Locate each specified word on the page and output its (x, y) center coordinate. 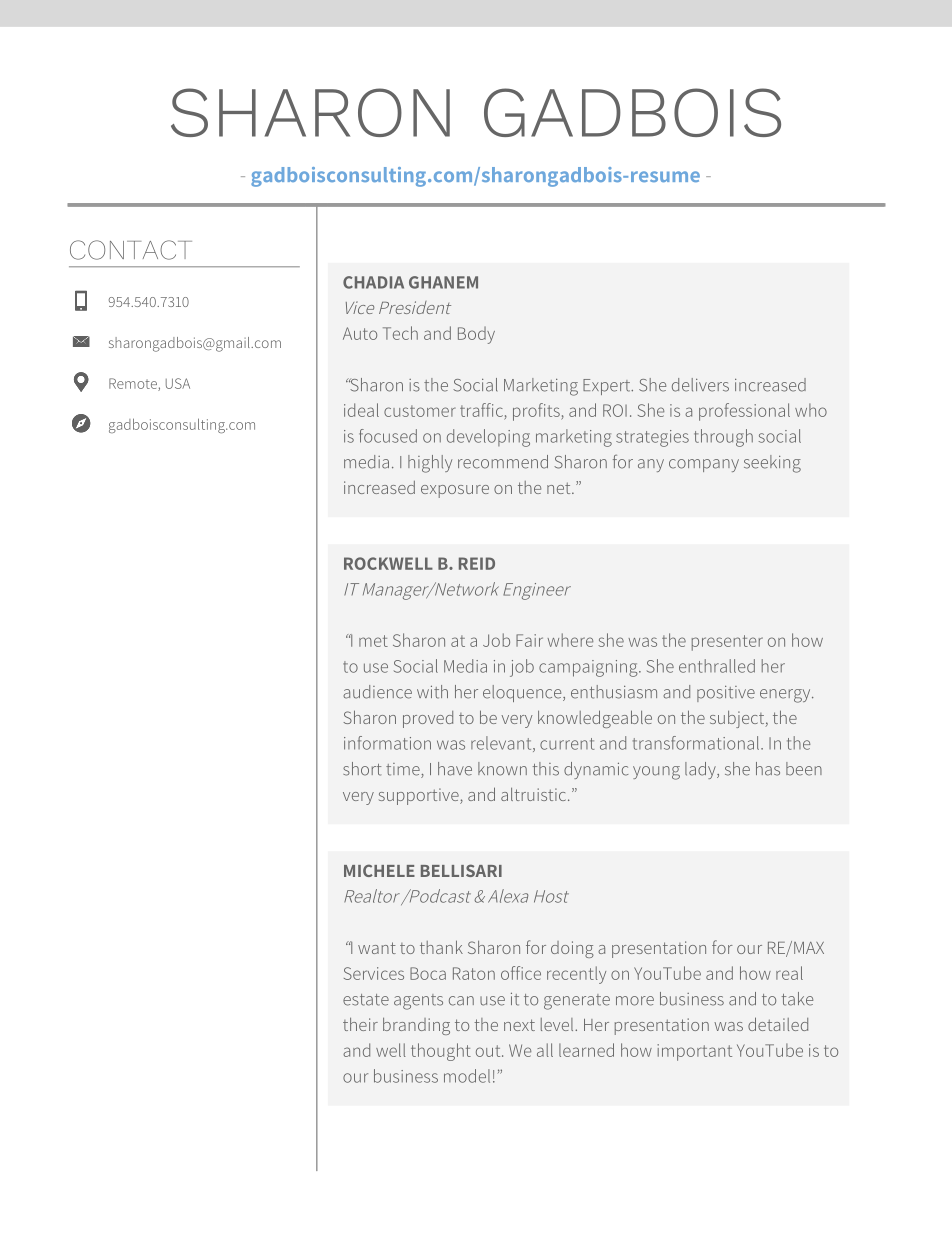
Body (476, 335)
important (694, 1052)
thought (441, 1052)
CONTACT (131, 250)
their (360, 1024)
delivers (700, 385)
